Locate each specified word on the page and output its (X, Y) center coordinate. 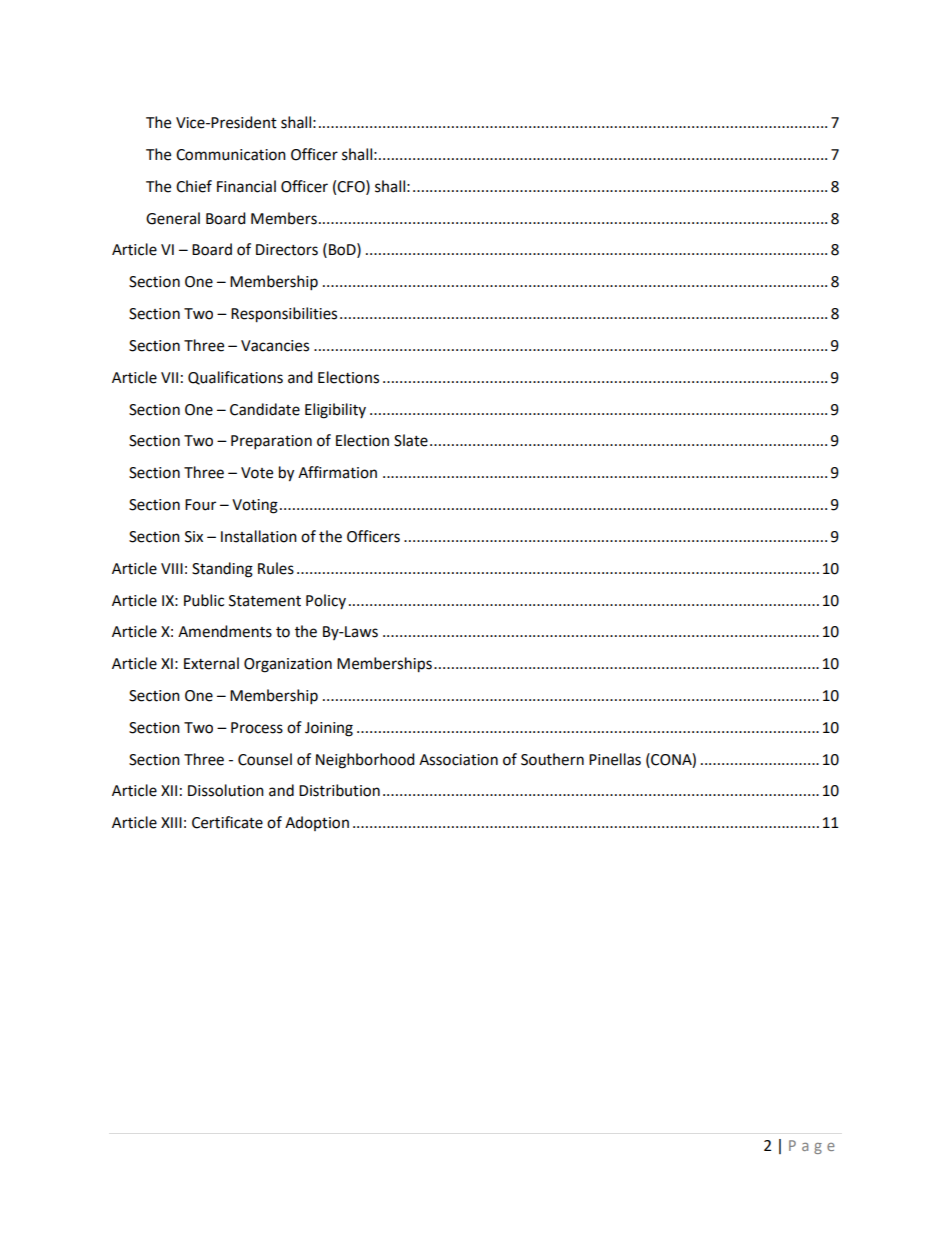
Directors (287, 250)
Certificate (227, 822)
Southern (552, 759)
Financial (246, 186)
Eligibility (335, 411)
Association (458, 760)
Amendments (225, 631)
